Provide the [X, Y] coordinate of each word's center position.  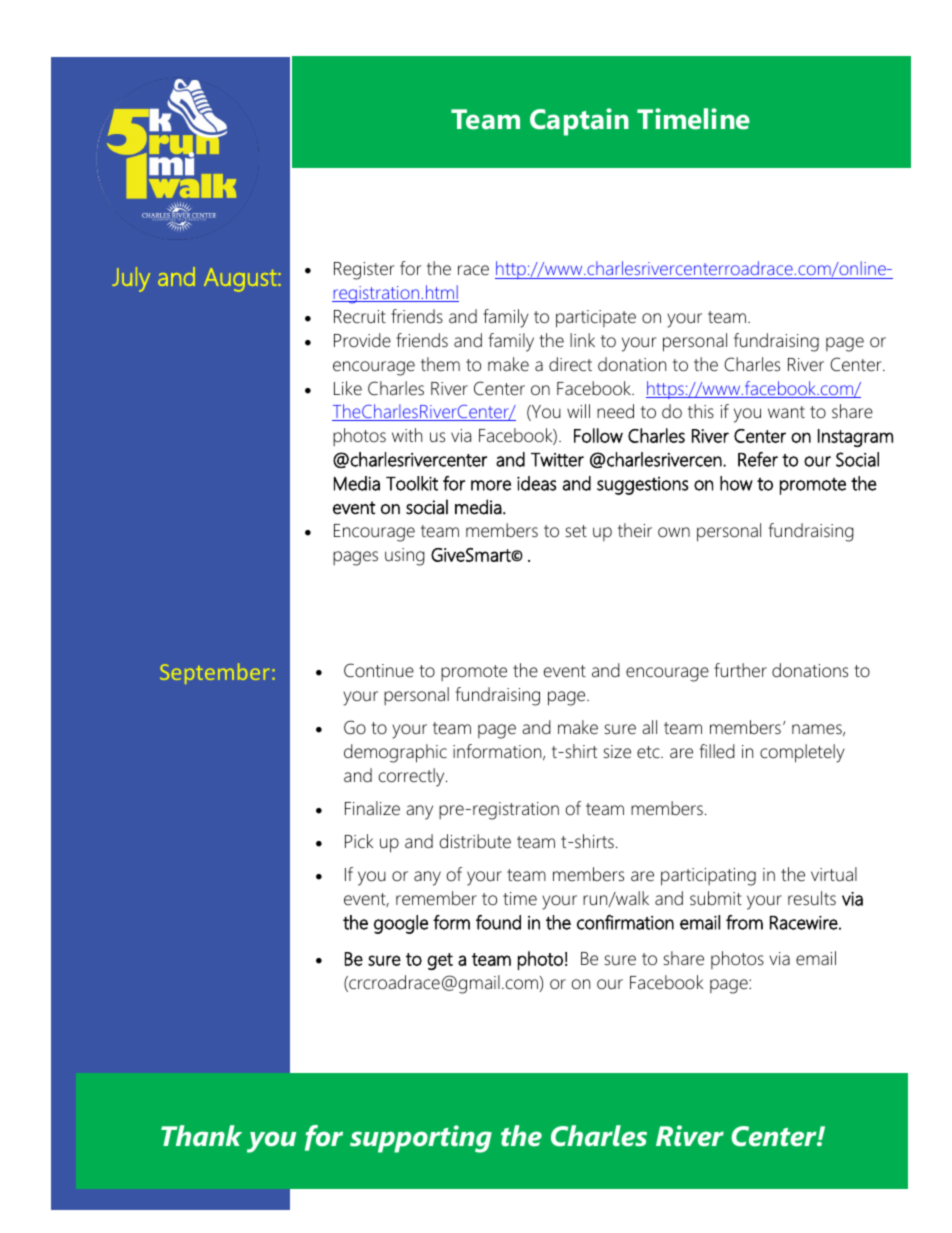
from [744, 922]
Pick [359, 841]
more [491, 485]
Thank [201, 1136]
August [241, 280]
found [498, 922]
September [214, 673]
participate [596, 319]
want [786, 412]
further [740, 670]
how [736, 483]
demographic [395, 753]
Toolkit [412, 483]
